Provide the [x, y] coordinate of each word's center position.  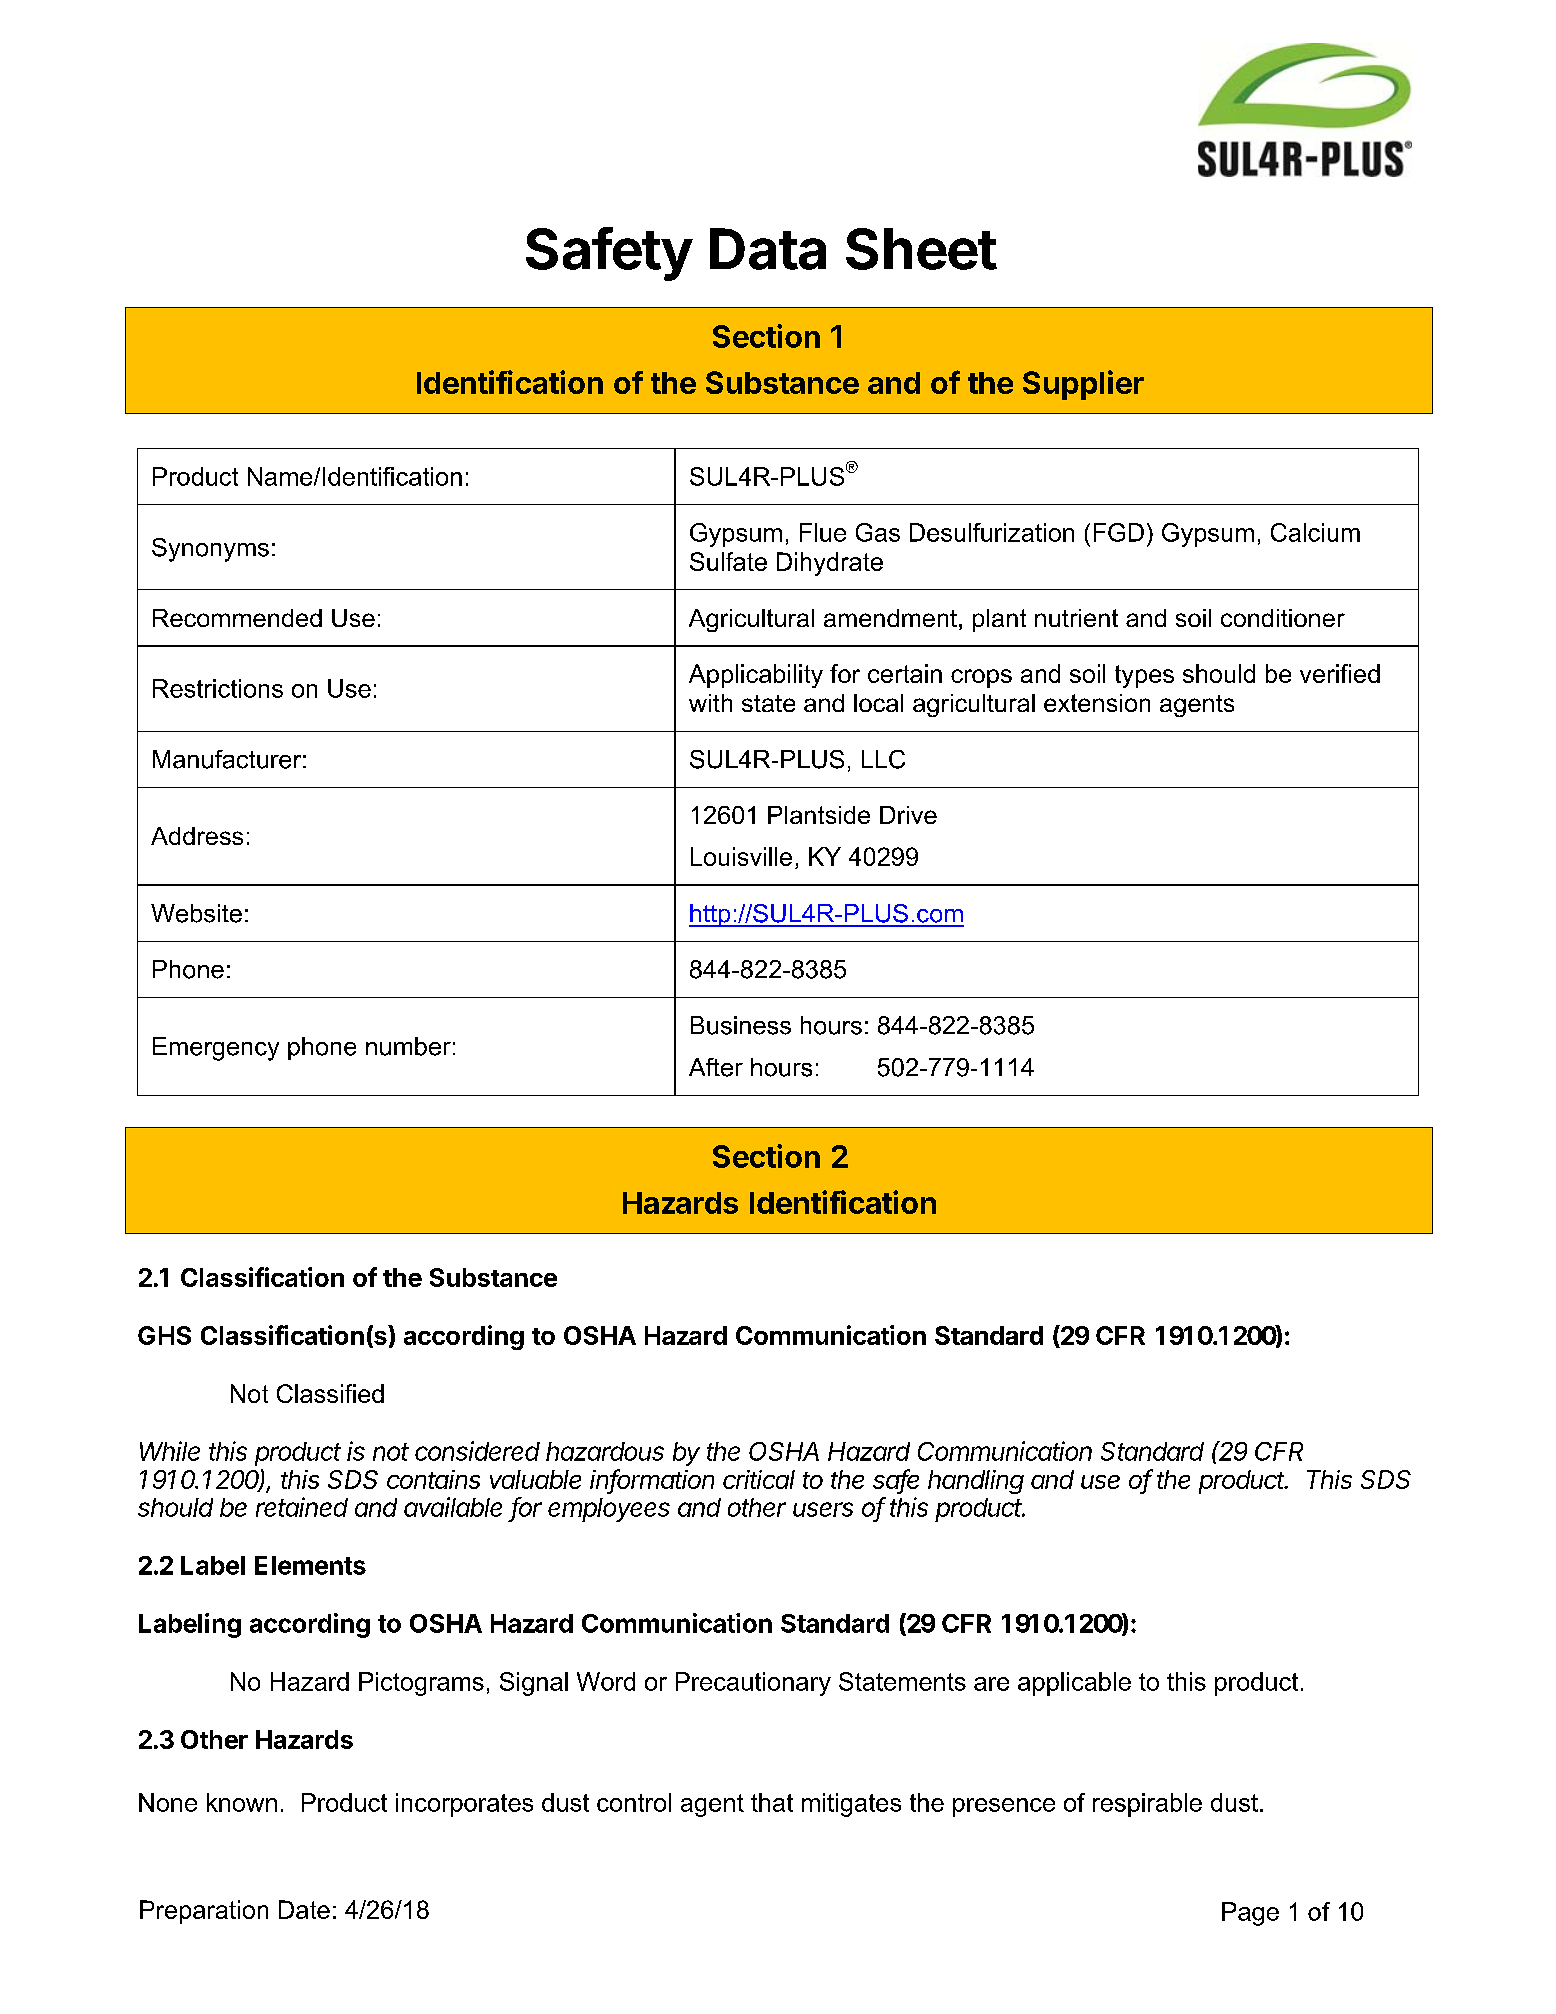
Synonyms [210, 550]
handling [976, 1482]
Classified [330, 1393]
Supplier [1083, 385]
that [772, 1802]
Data [768, 249]
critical [759, 1479]
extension [1097, 703]
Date [304, 1909]
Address [197, 836]
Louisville [741, 856]
